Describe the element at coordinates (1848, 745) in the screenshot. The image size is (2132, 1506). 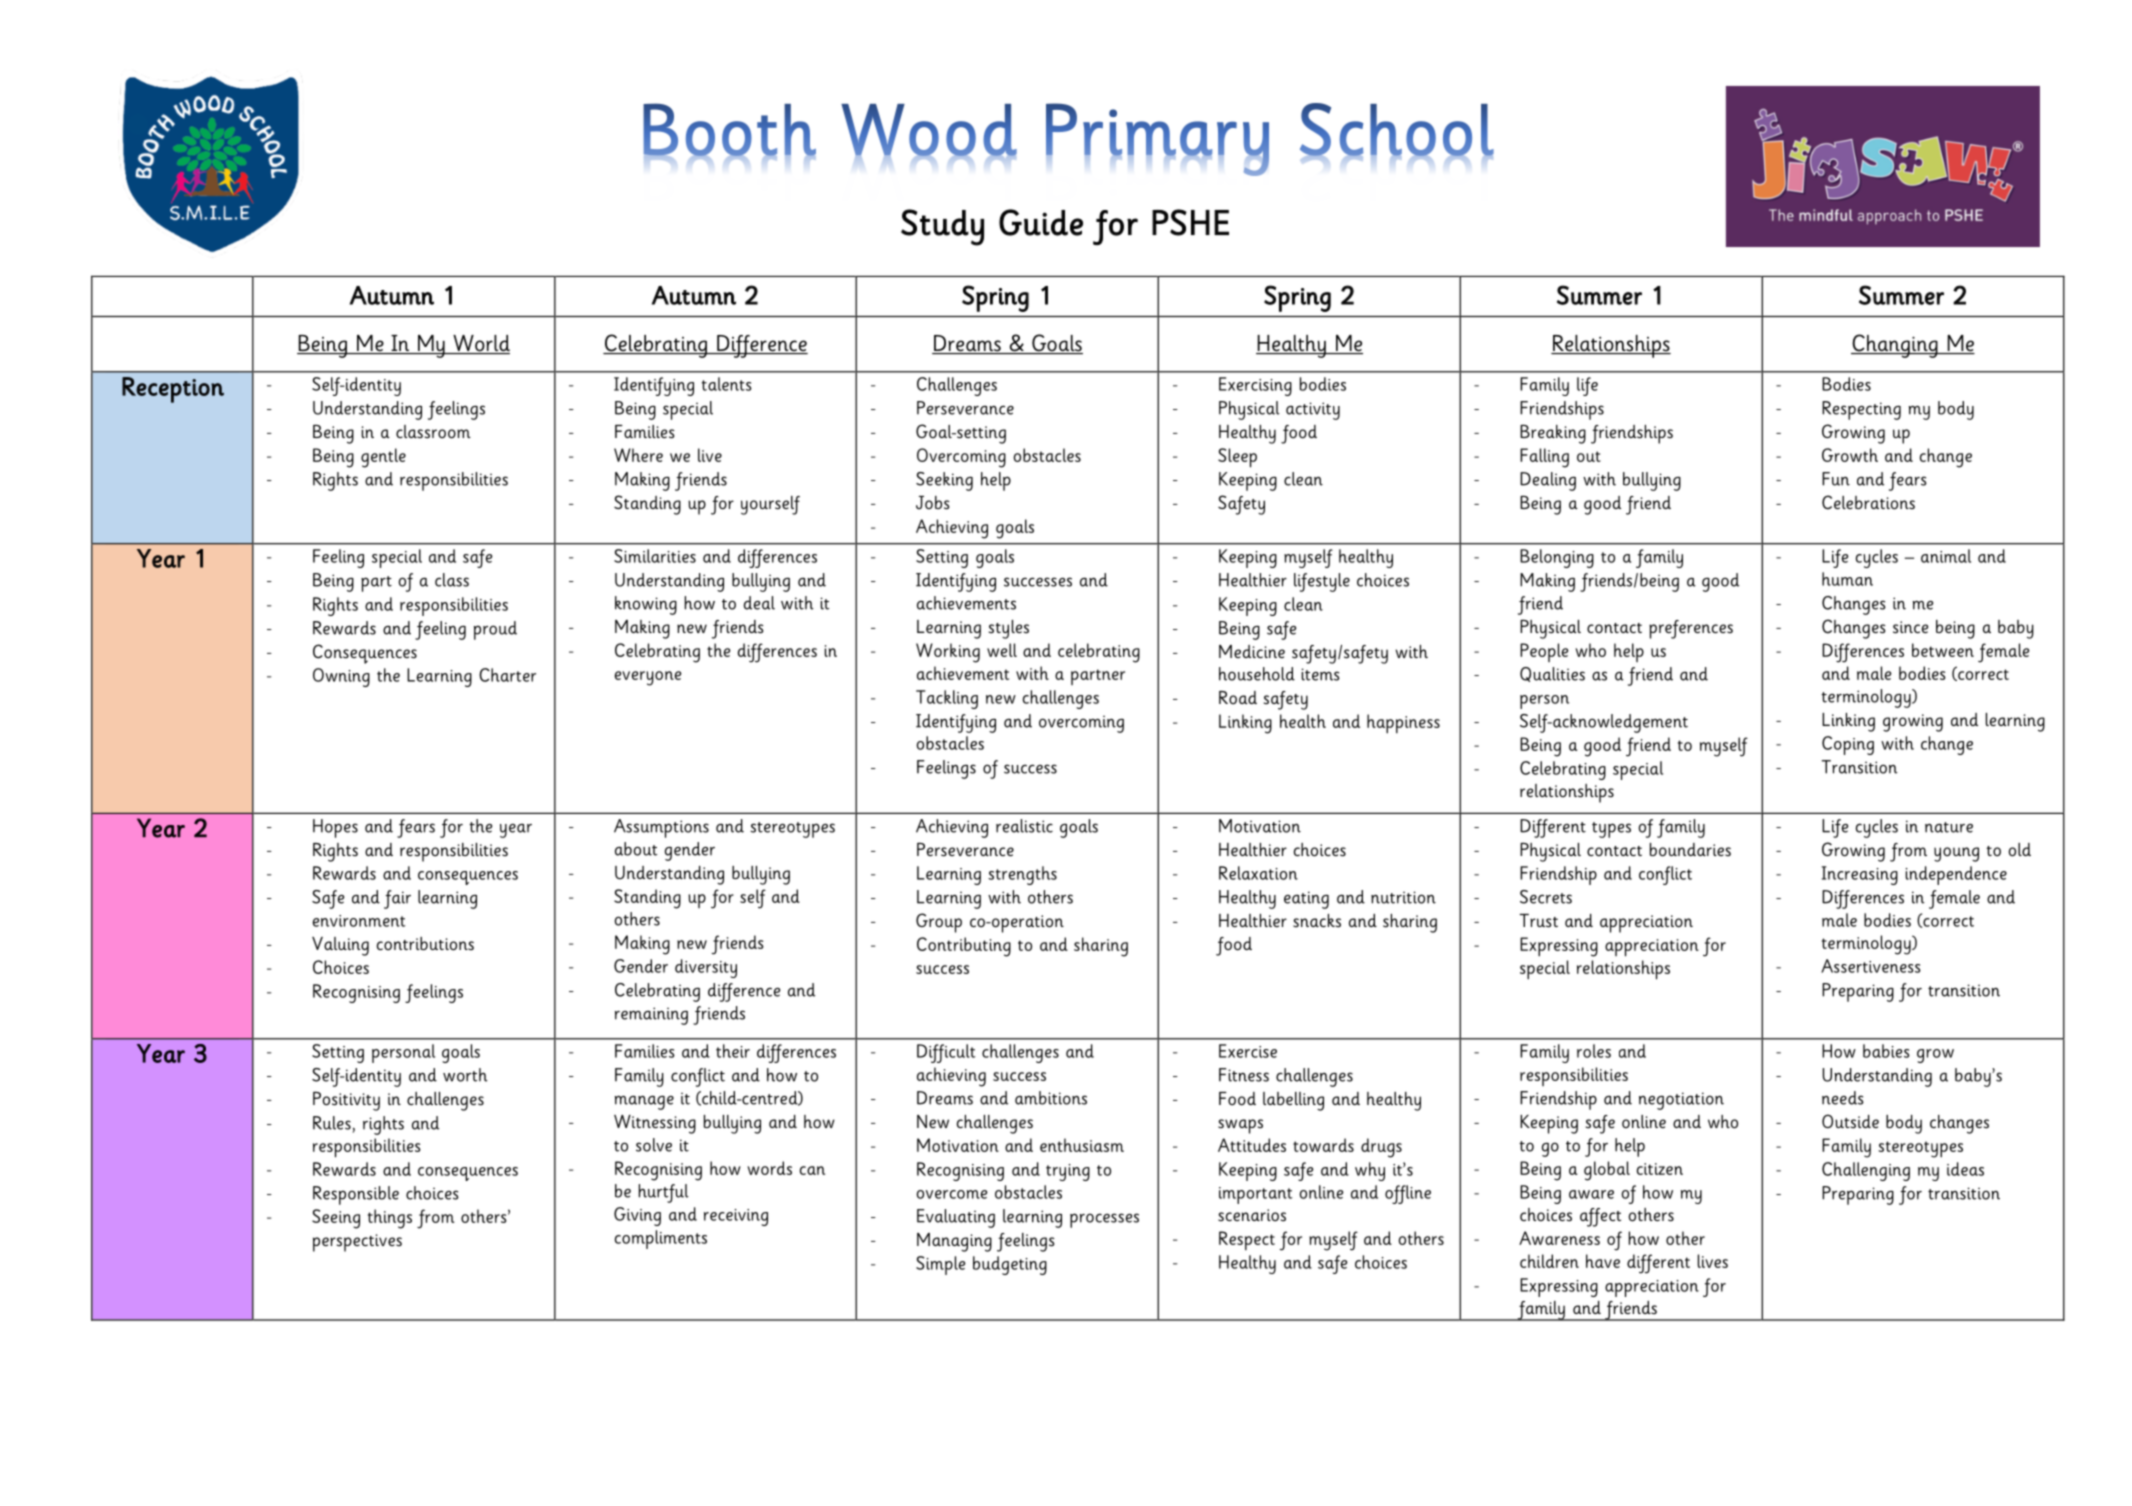
I see `Coping` at that location.
